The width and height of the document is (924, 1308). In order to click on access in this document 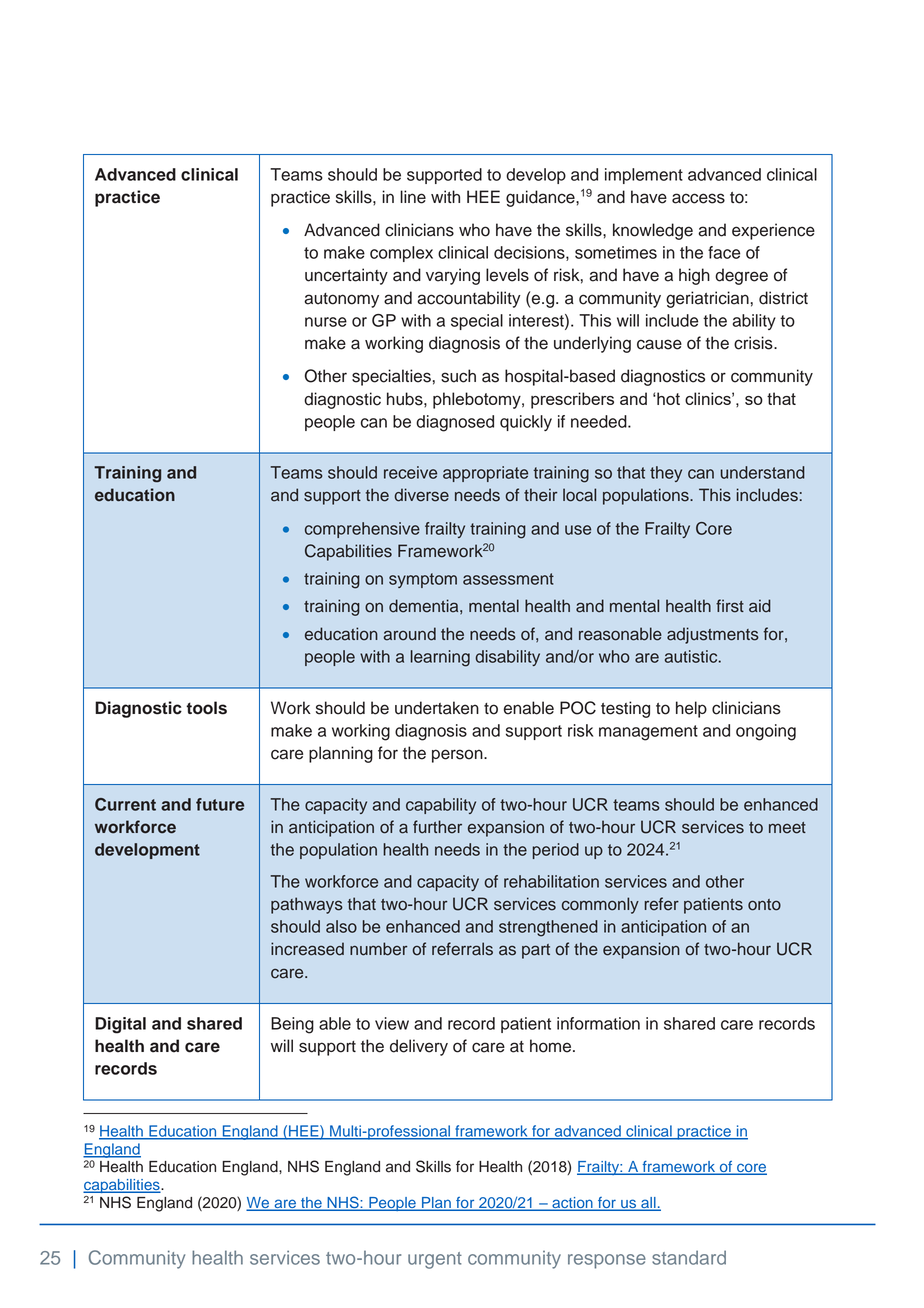, I will do `click(698, 198)`.
